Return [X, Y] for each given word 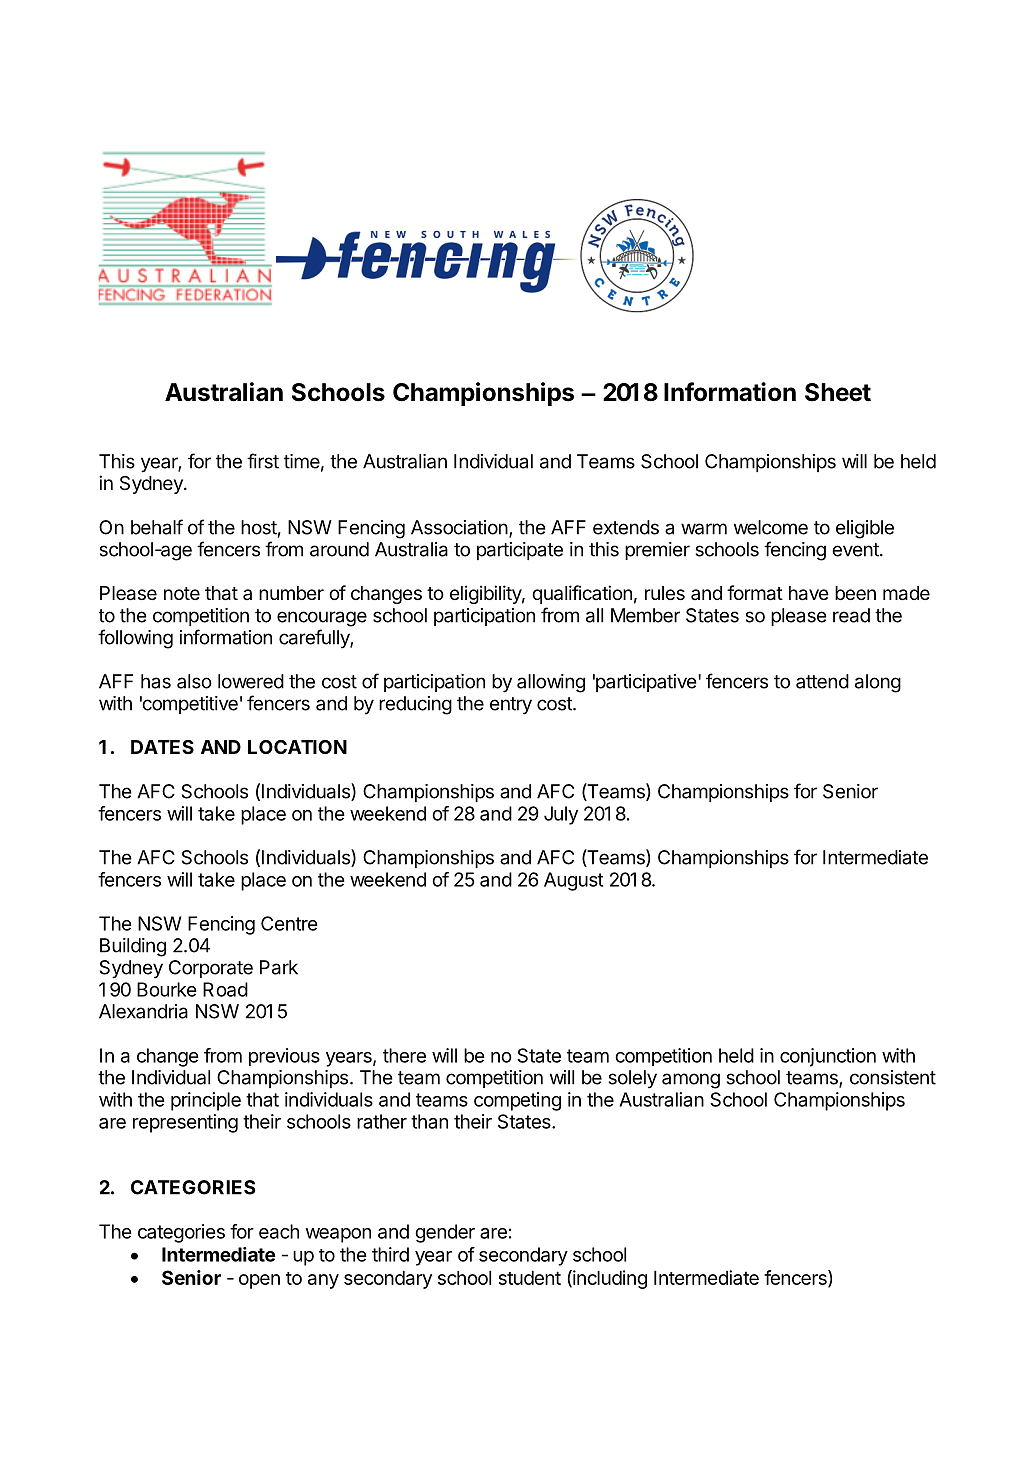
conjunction [828, 1057]
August [573, 881]
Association [459, 527]
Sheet [838, 392]
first [263, 461]
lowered [251, 681]
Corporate [211, 969]
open [259, 1281]
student [530, 1277]
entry [511, 706]
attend [822, 681]
